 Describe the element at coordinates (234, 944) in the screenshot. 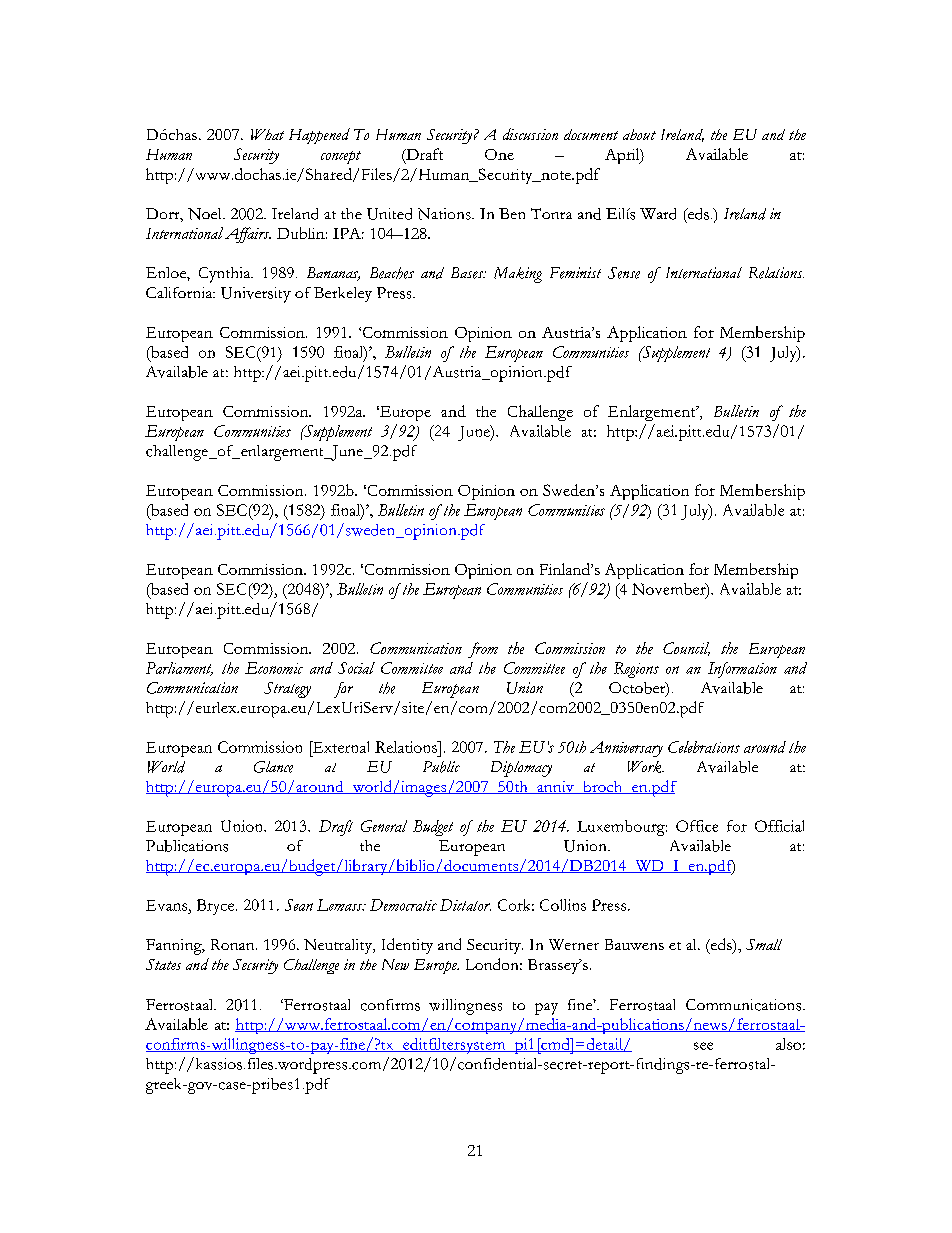

I see `Ronan` at that location.
